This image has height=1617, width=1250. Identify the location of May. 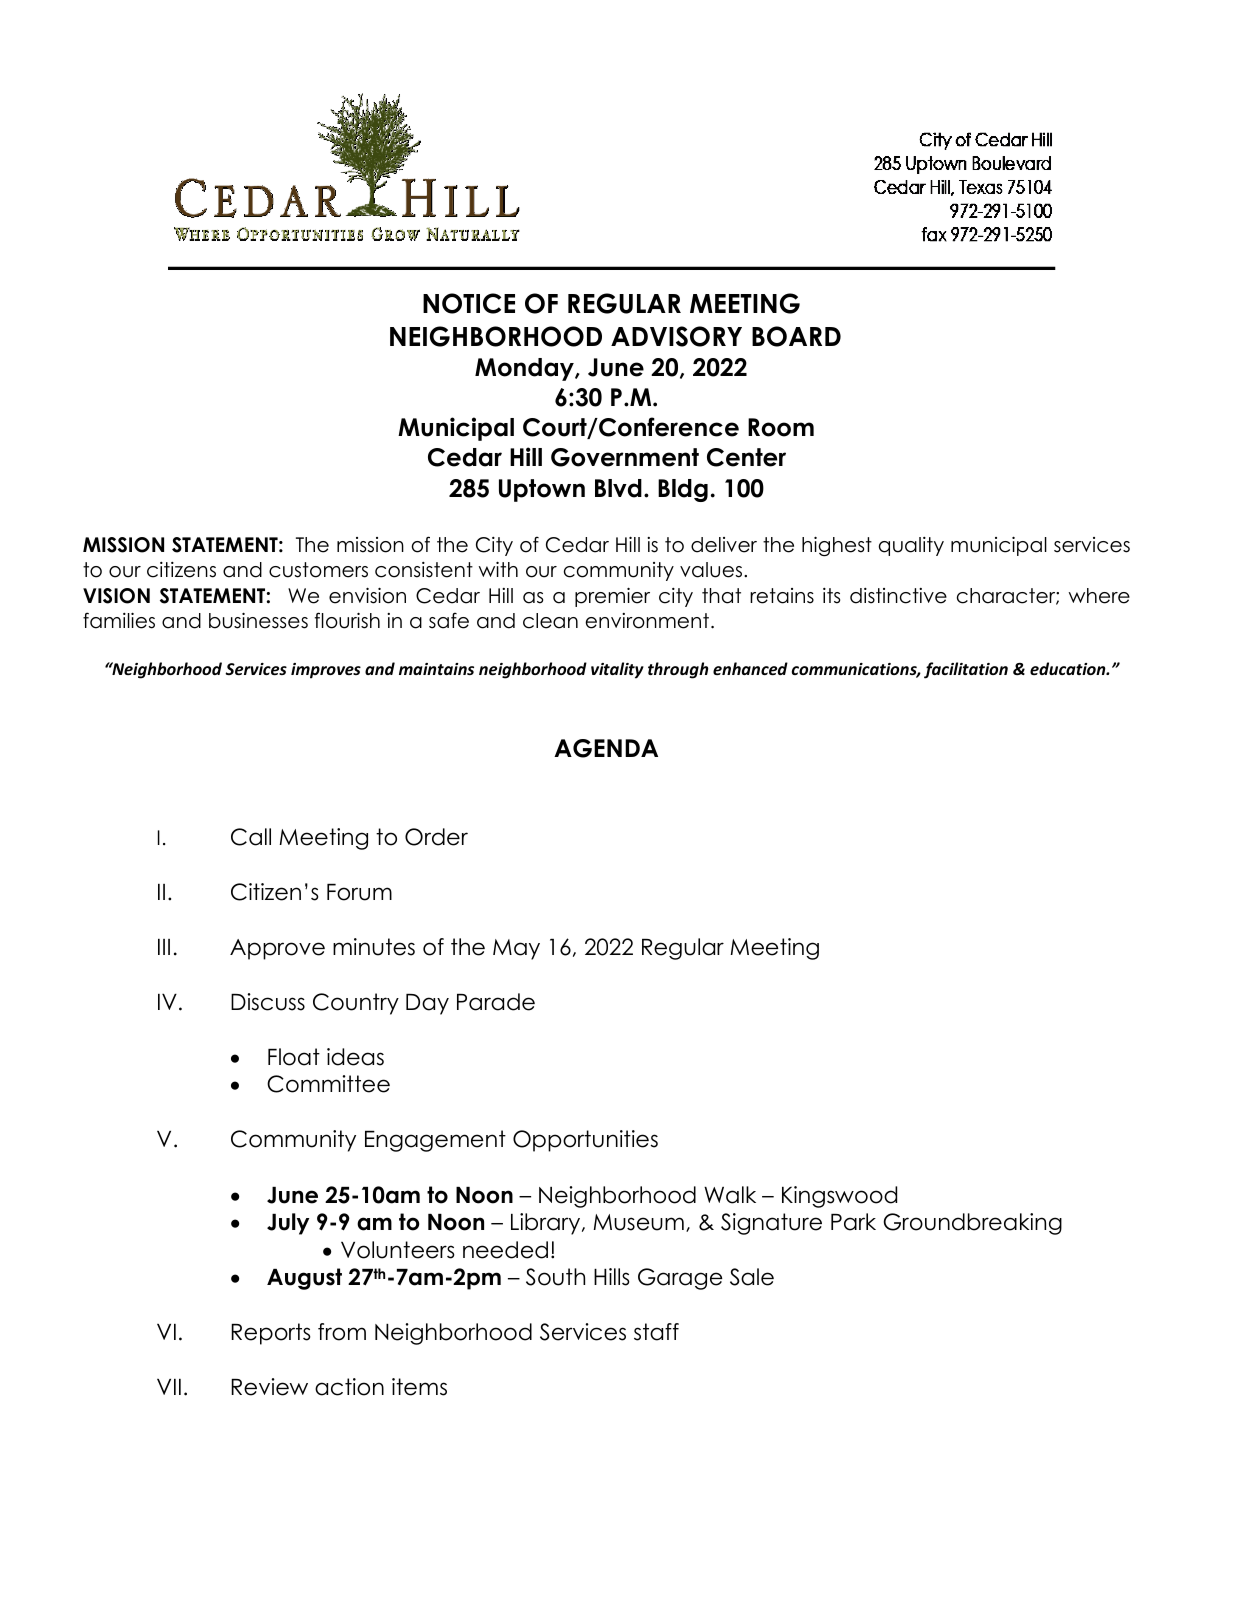
(516, 949).
